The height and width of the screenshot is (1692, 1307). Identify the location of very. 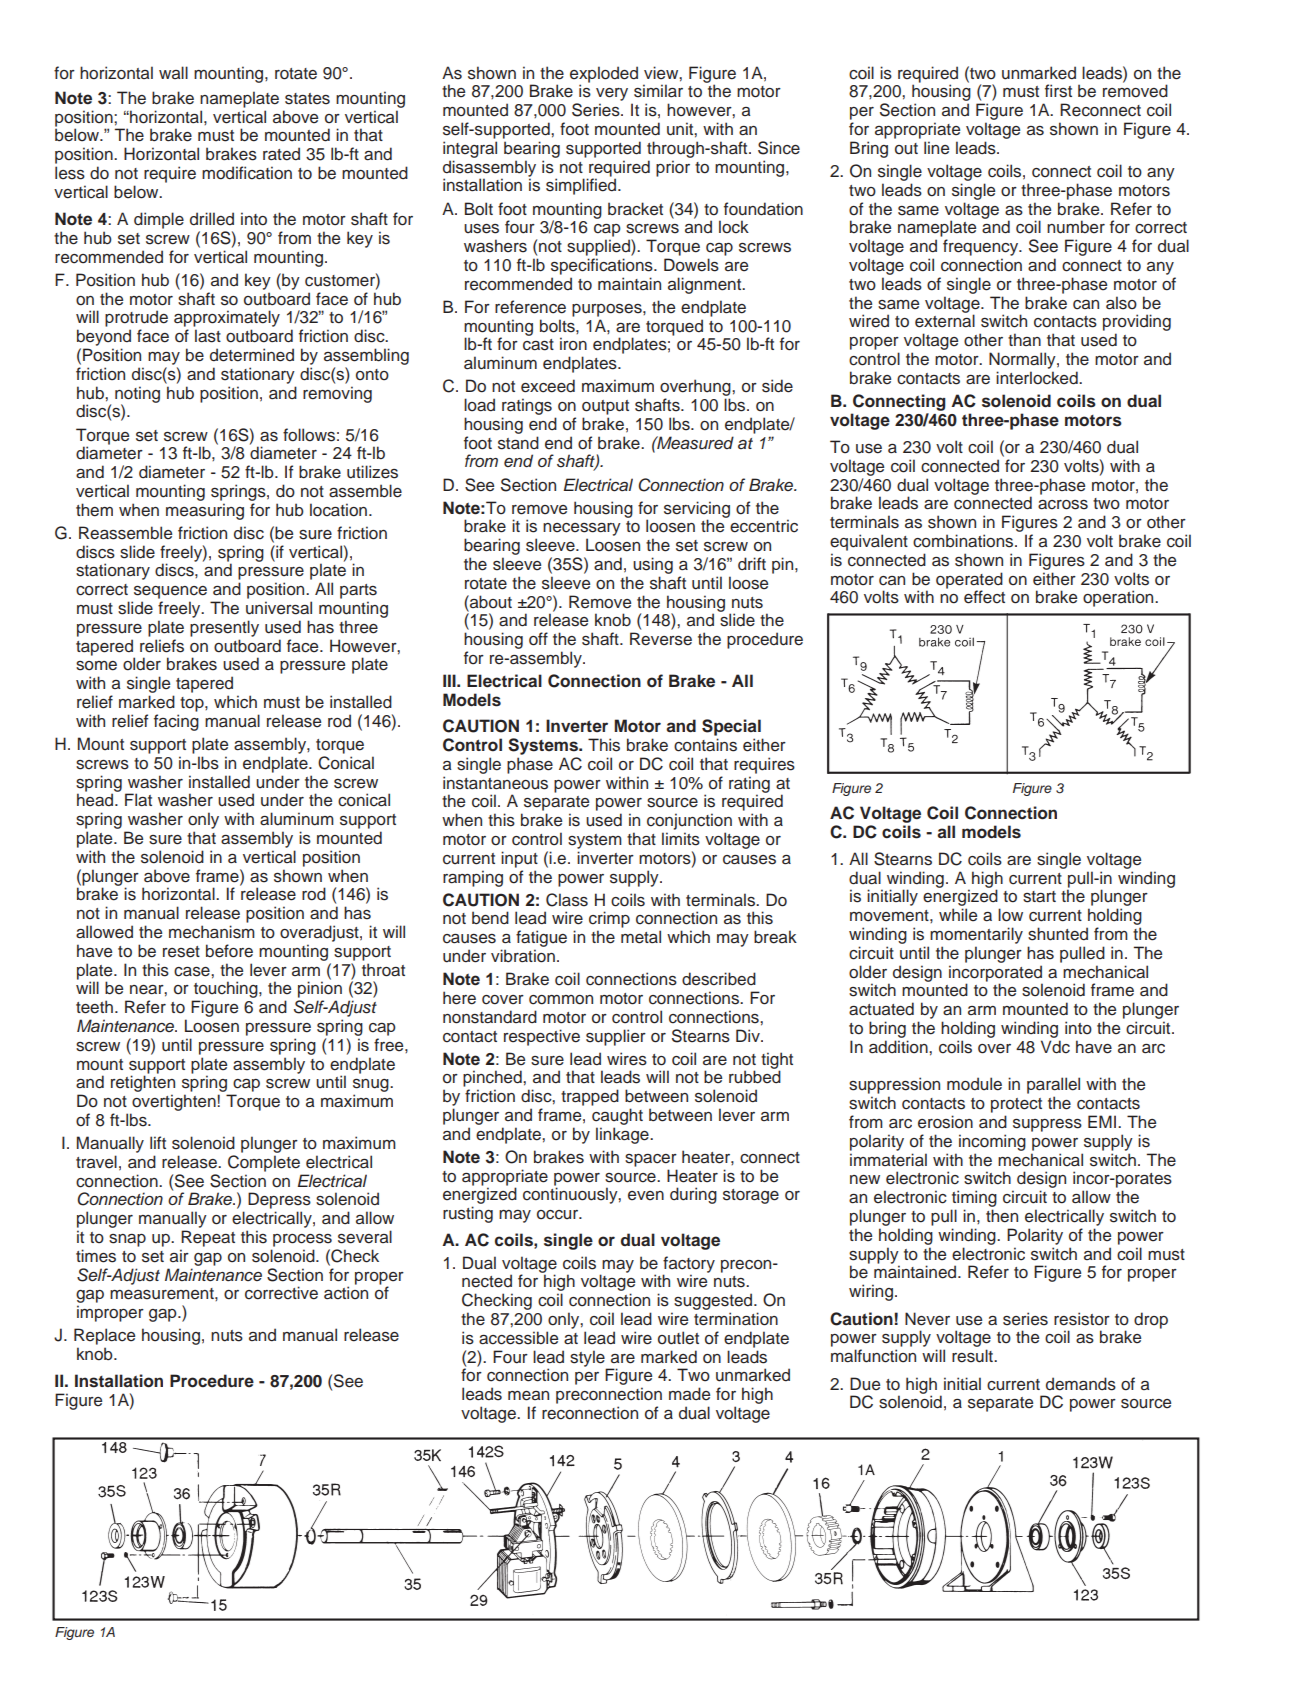
(612, 96).
